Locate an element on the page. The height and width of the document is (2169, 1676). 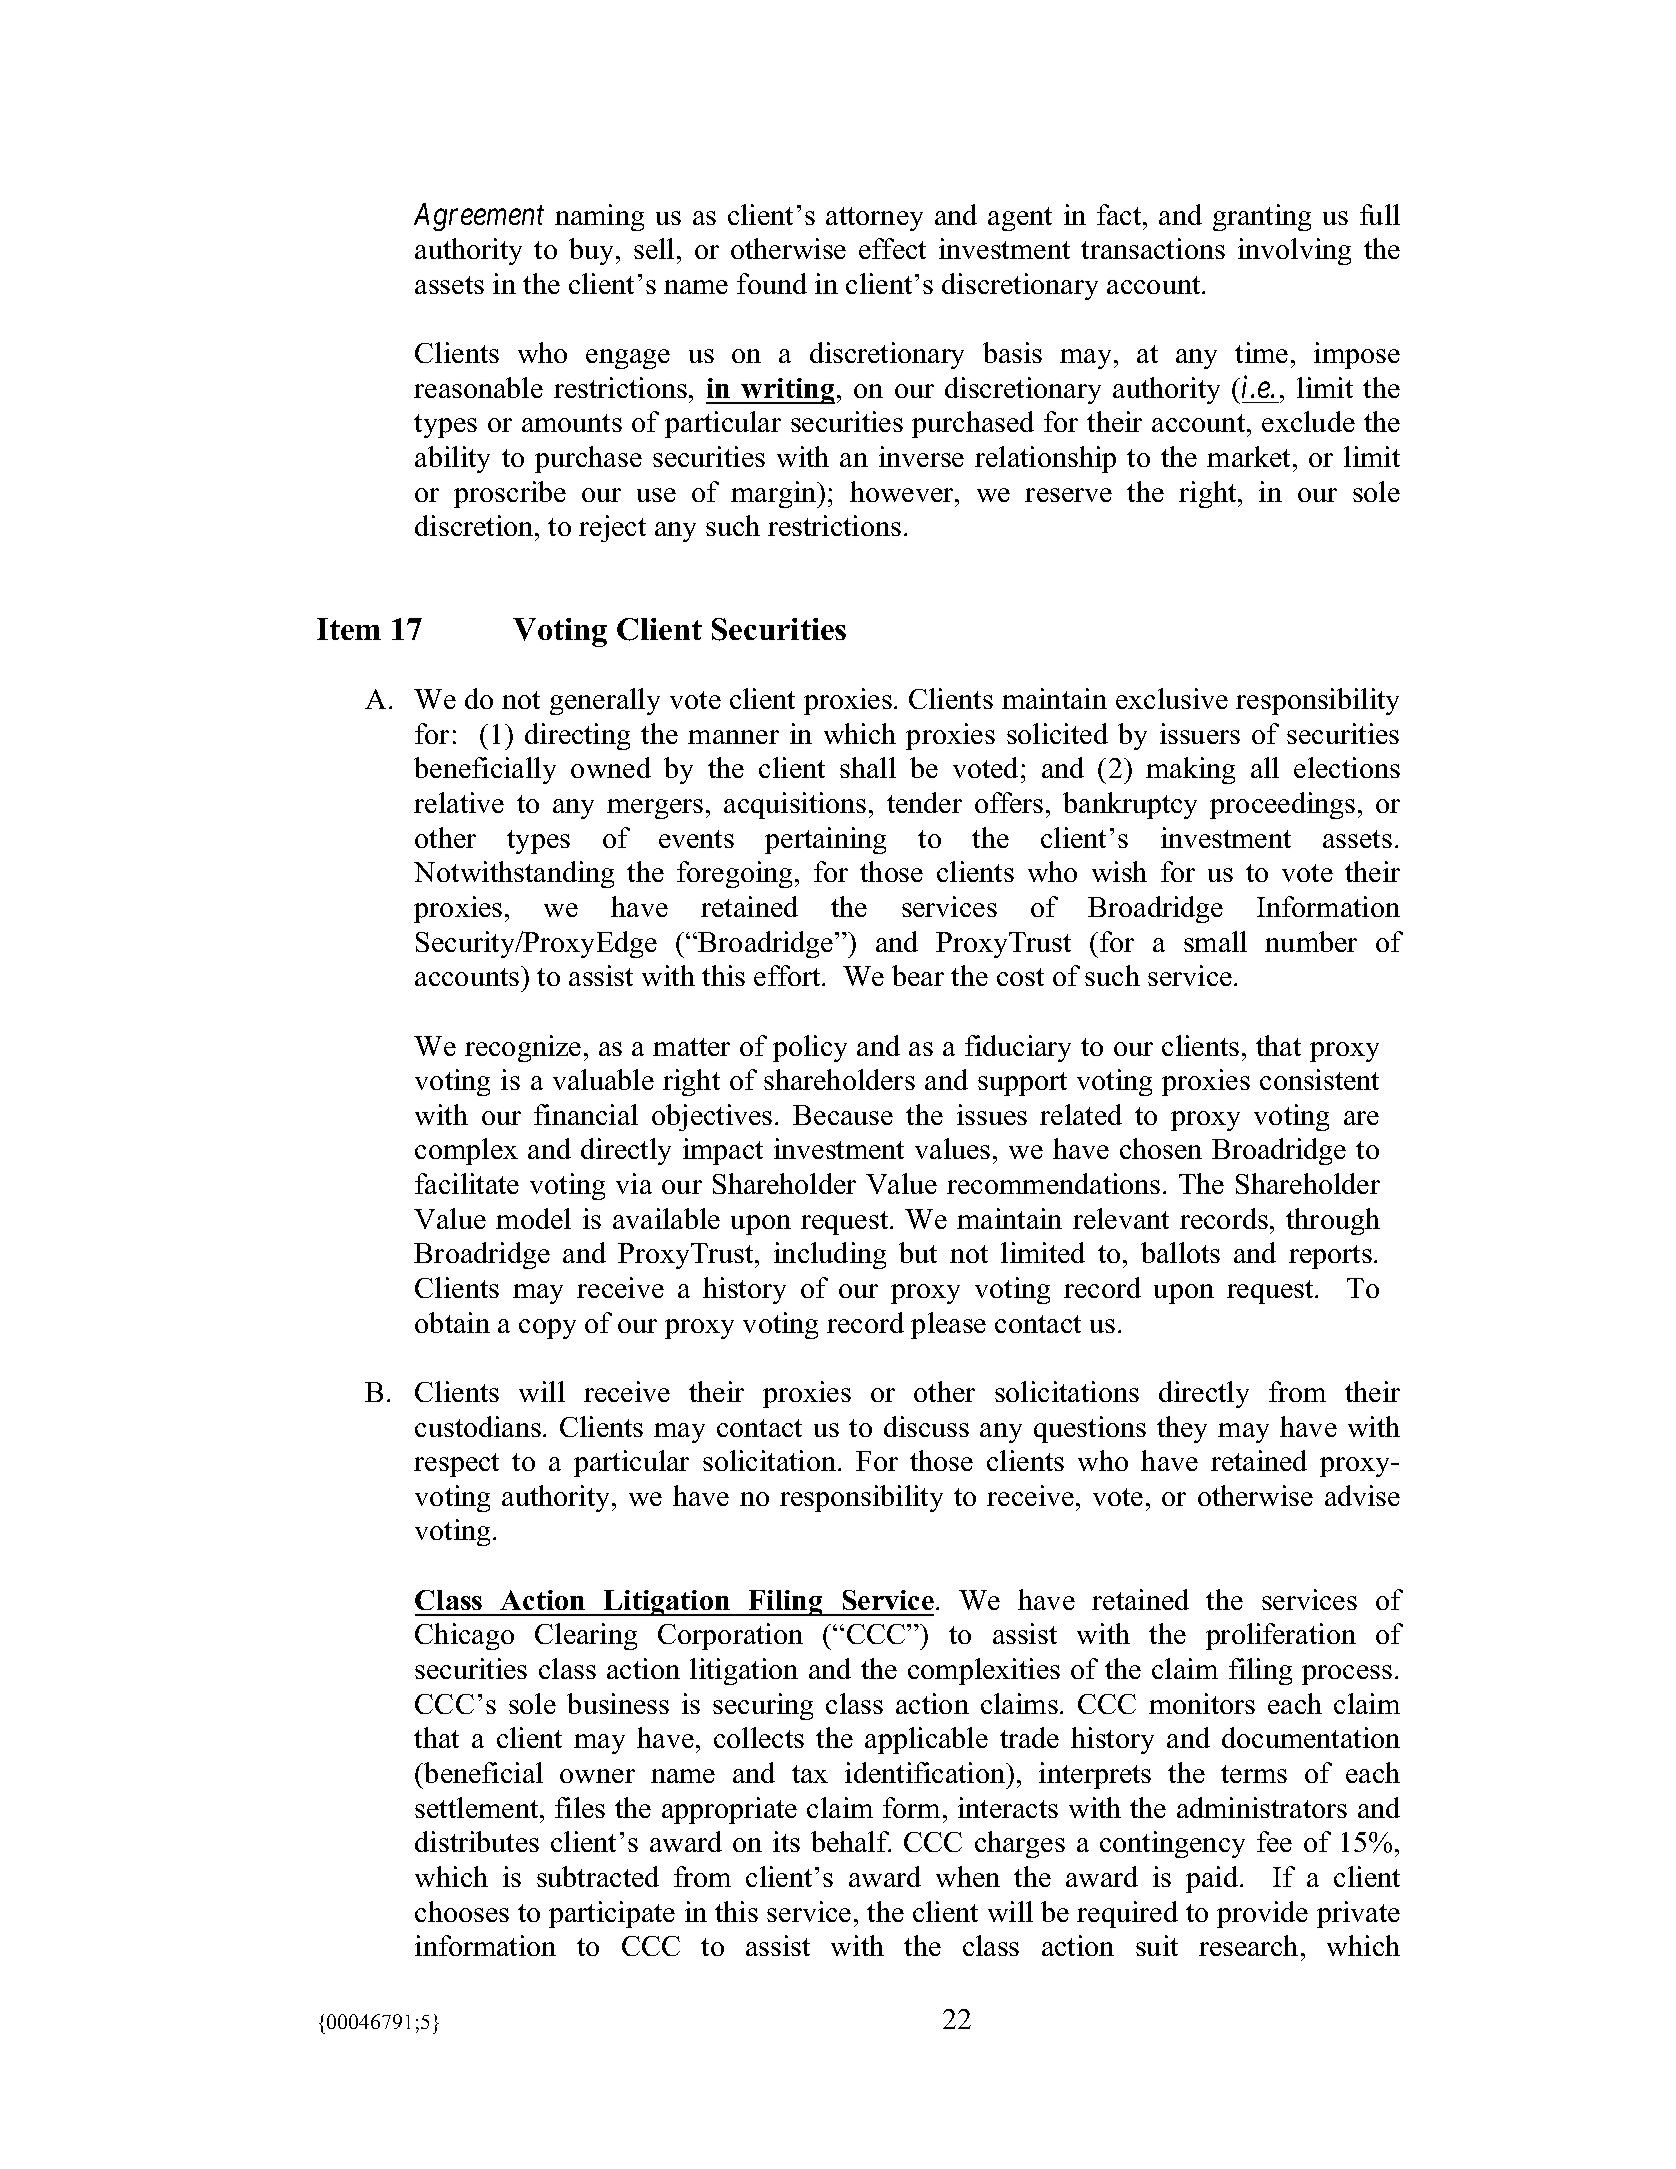
proceedings is located at coordinates (1282, 805).
